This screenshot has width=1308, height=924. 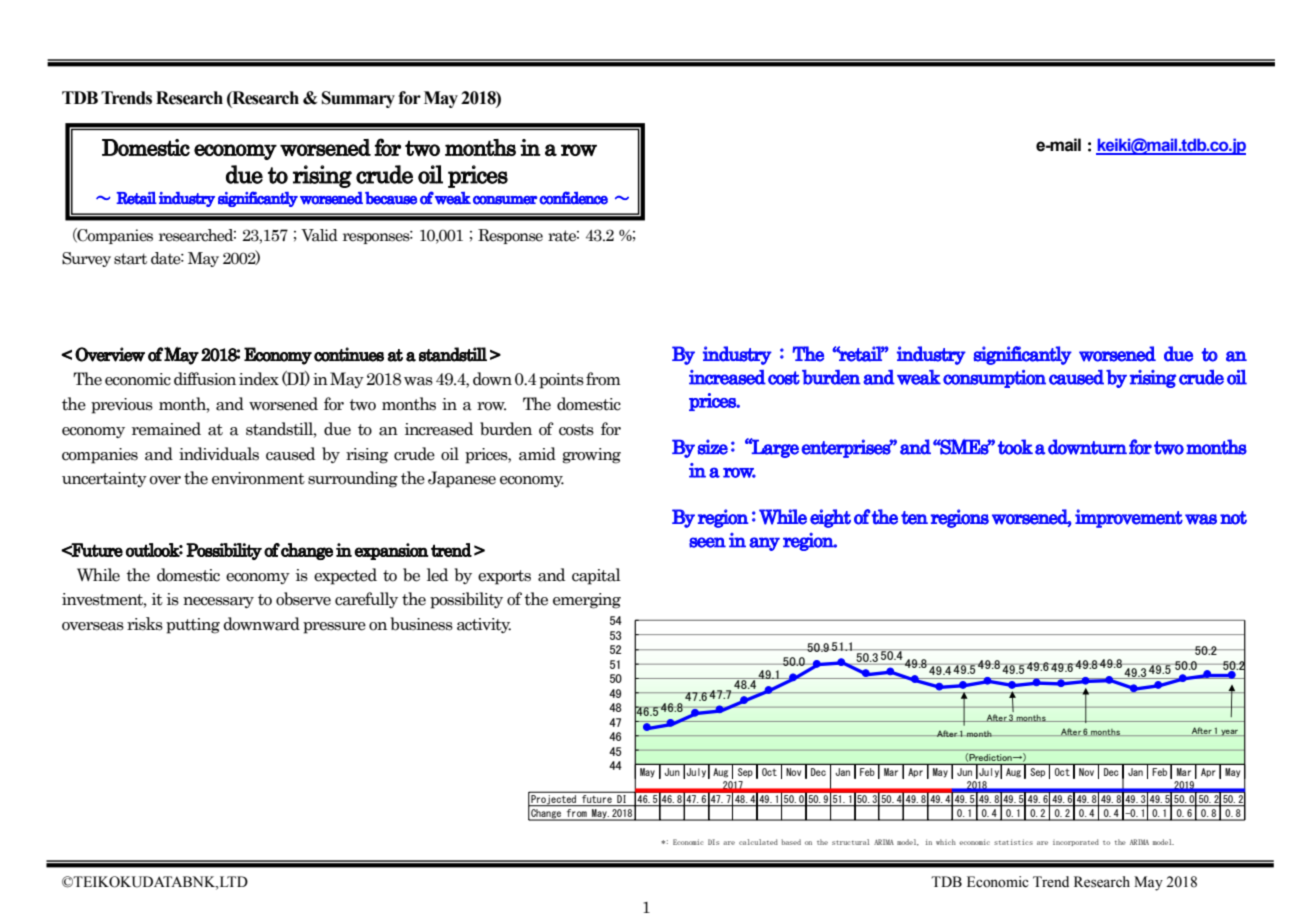 I want to click on Summary, so click(x=358, y=99).
